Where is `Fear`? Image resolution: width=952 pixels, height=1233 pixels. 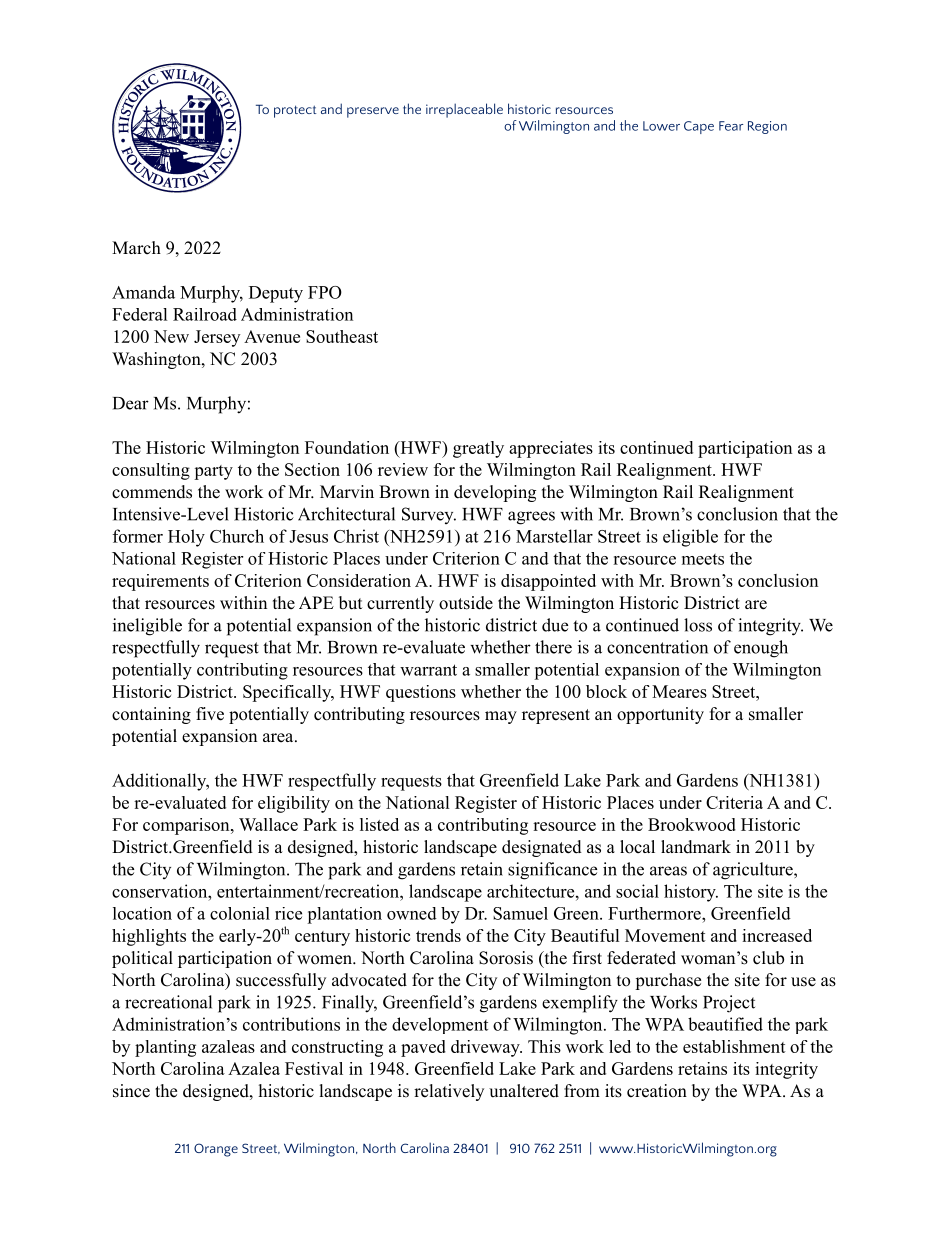 Fear is located at coordinates (731, 126).
